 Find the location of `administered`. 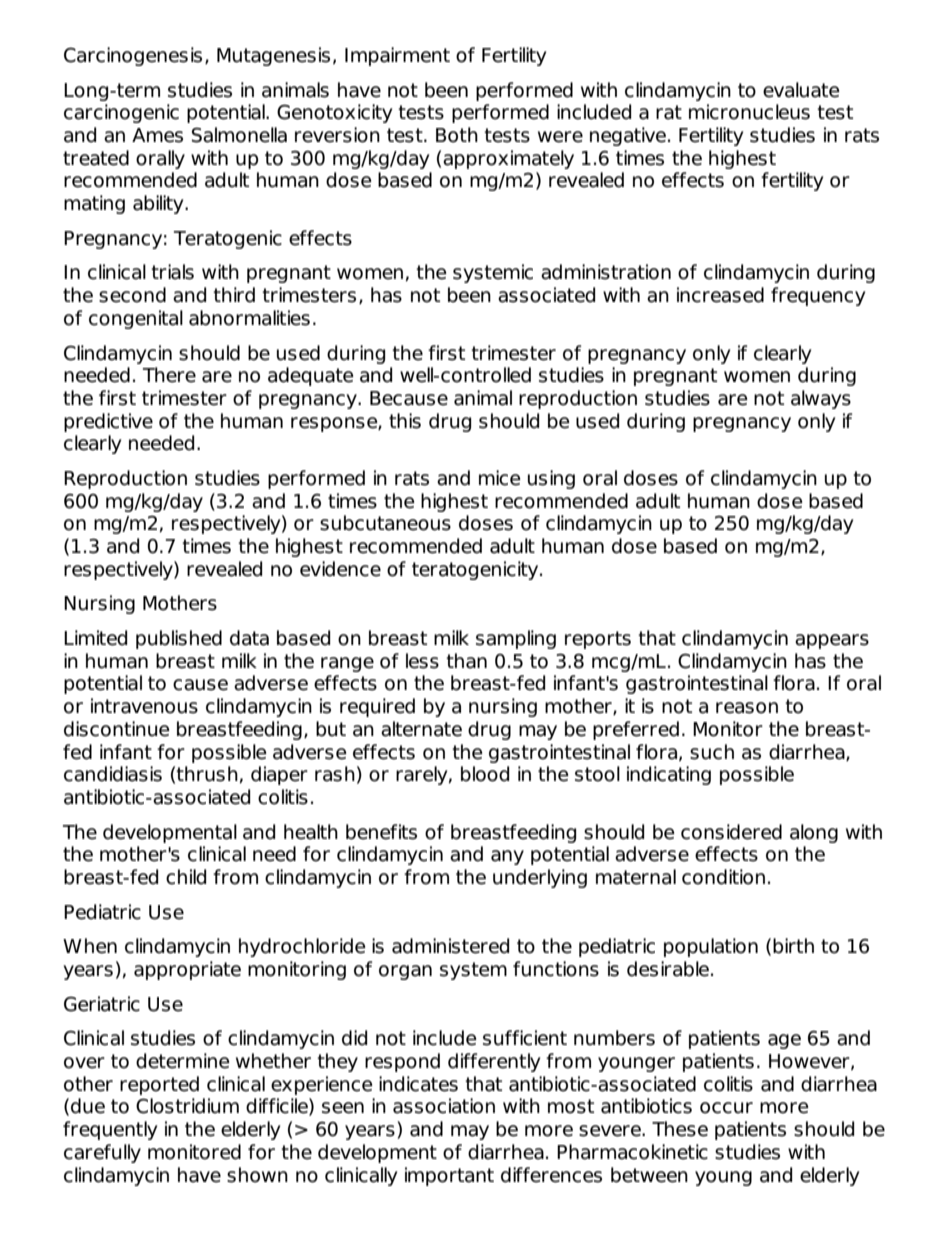

administered is located at coordinates (450, 946).
